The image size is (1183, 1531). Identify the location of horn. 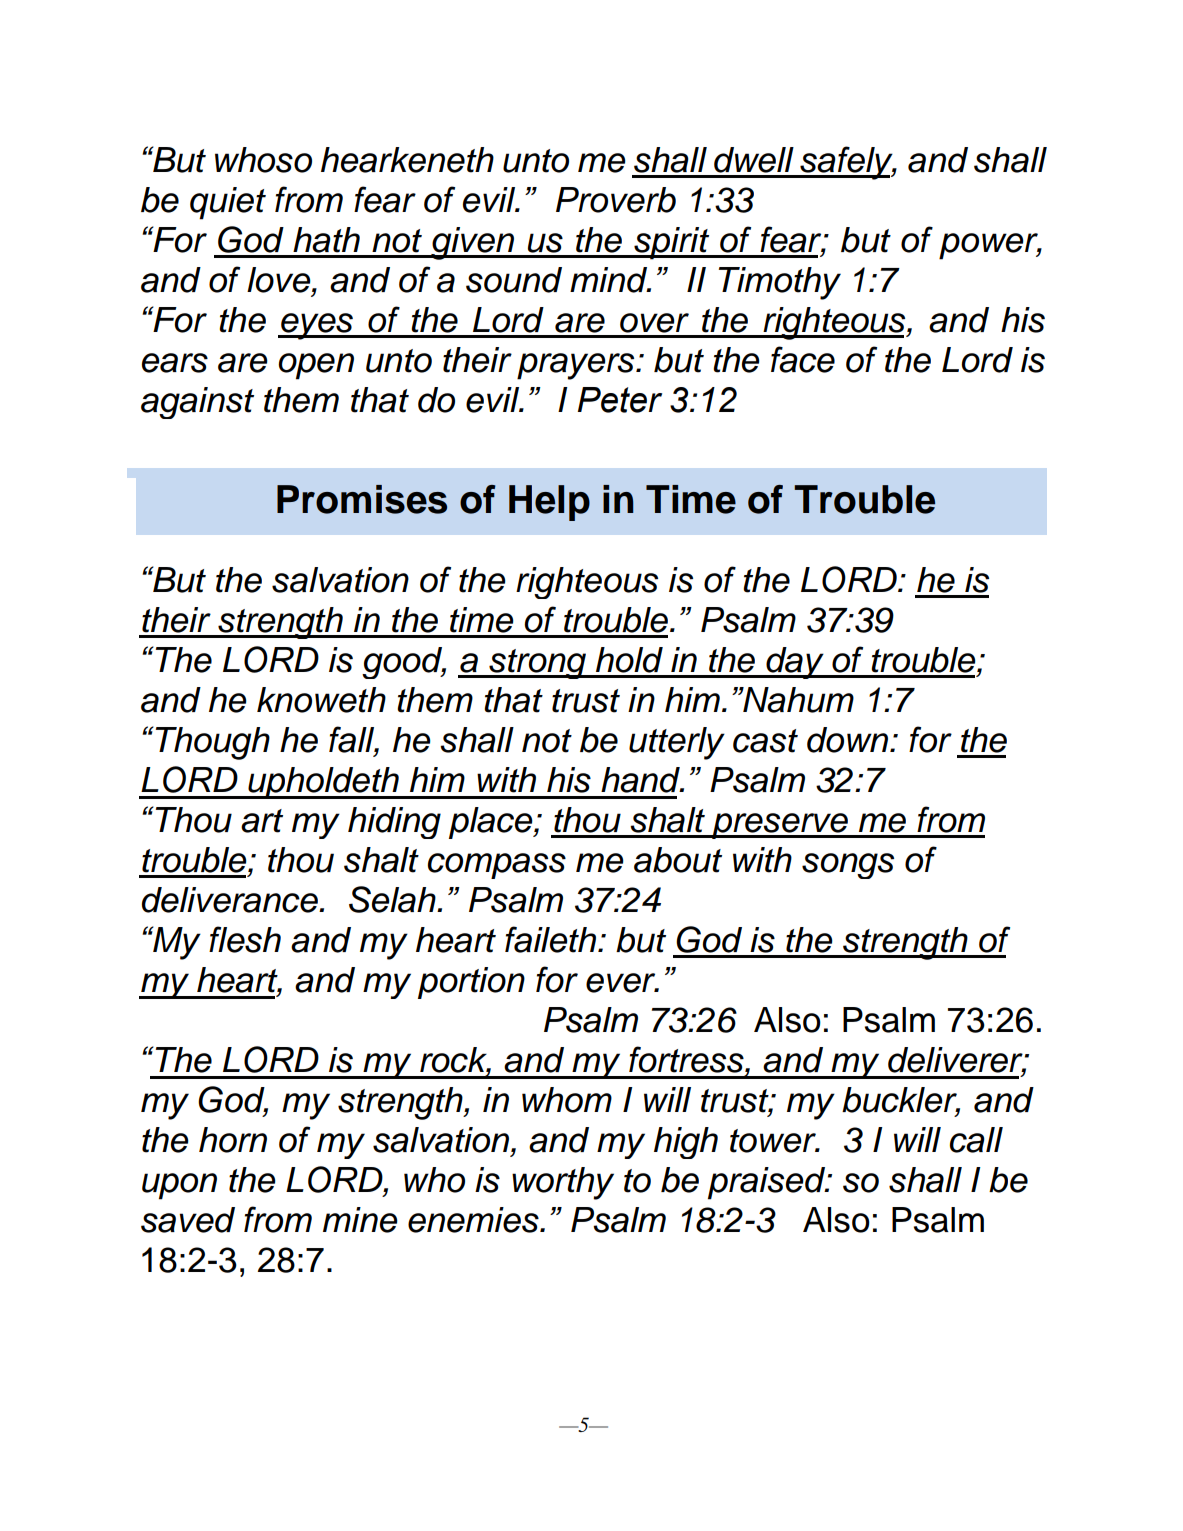
(233, 1140).
